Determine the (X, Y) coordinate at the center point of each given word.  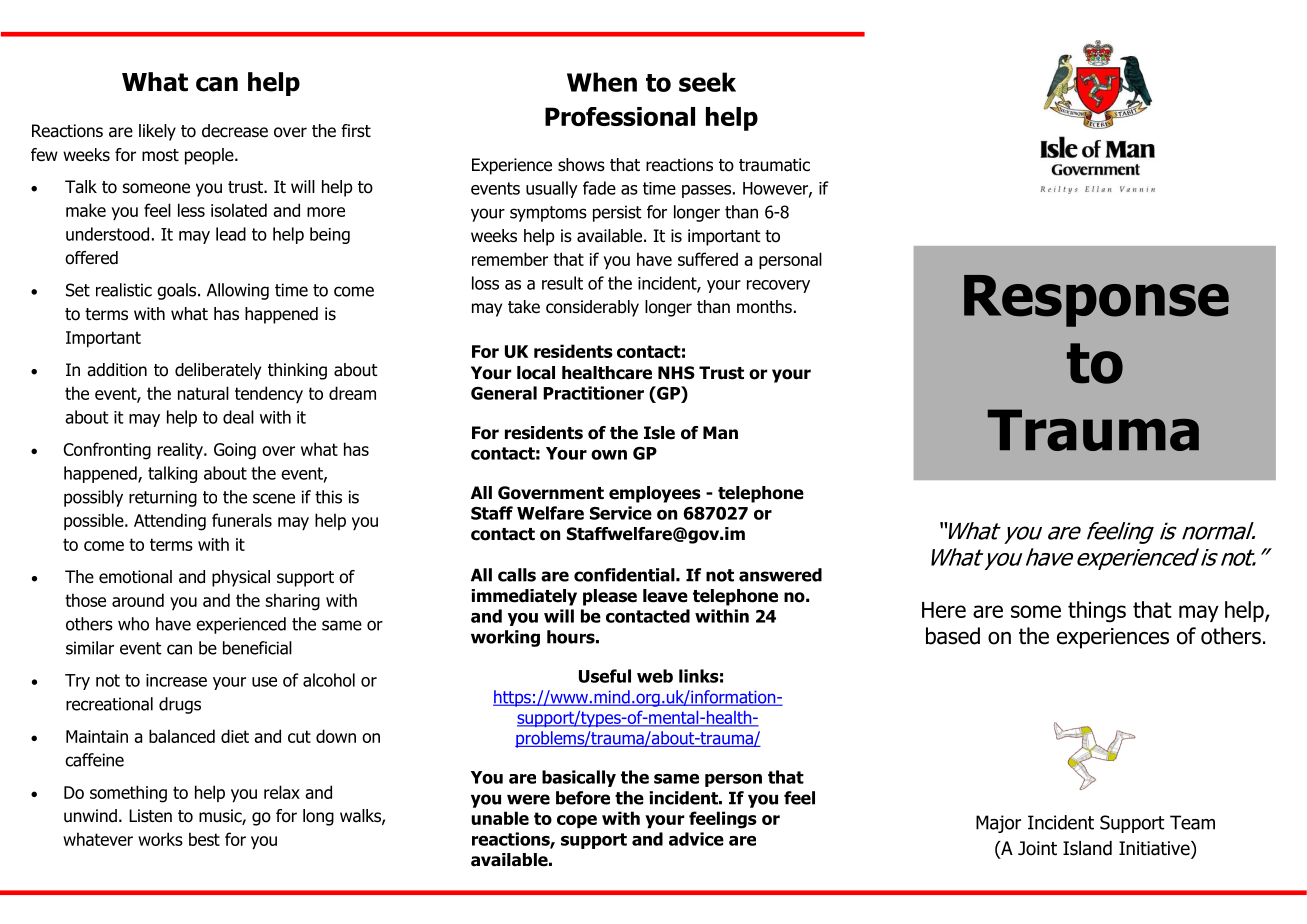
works (160, 839)
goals (178, 291)
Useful (605, 676)
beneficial (257, 648)
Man (720, 433)
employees (655, 494)
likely (157, 132)
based (953, 636)
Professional (620, 116)
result (562, 283)
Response (1096, 301)
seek (707, 82)
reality (181, 450)
